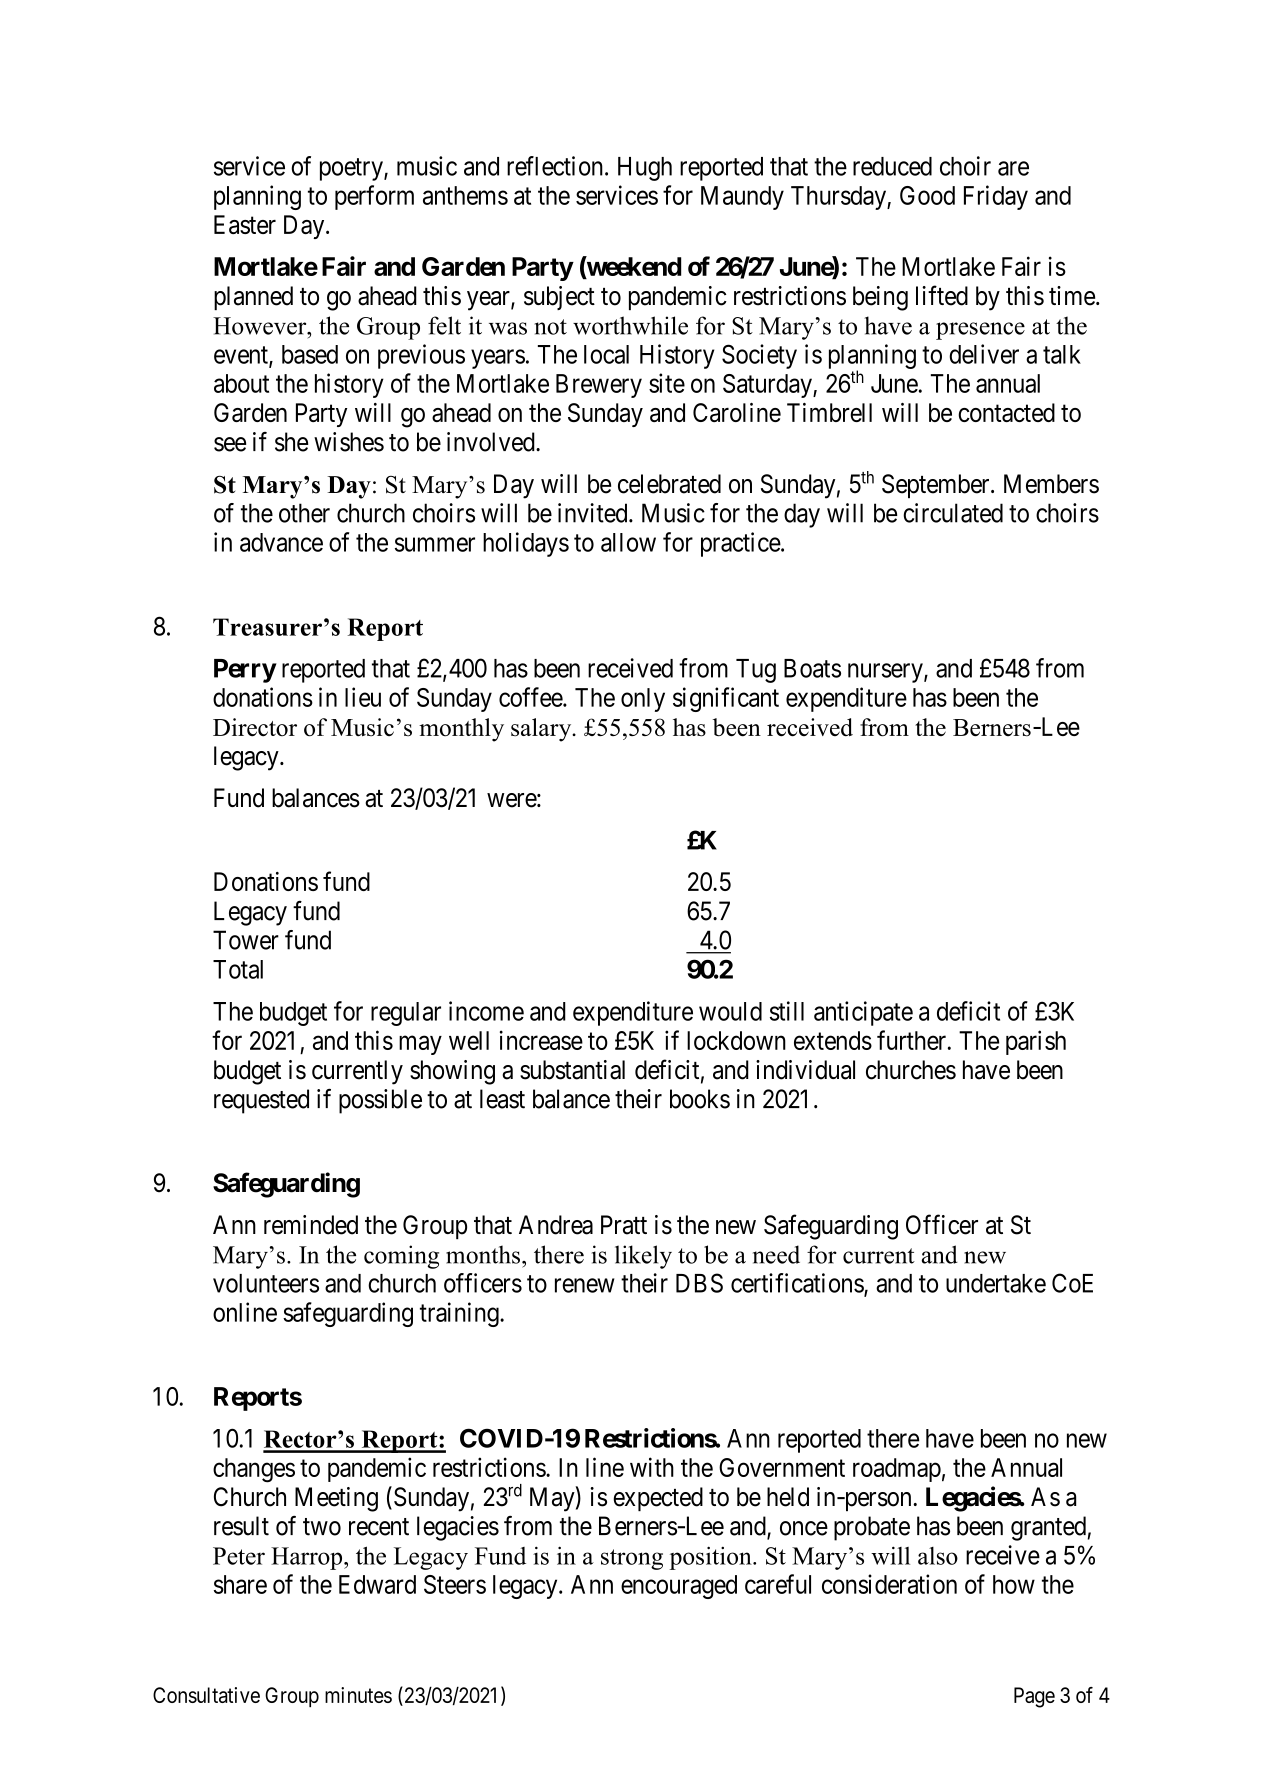  I want to click on lieu, so click(363, 697).
